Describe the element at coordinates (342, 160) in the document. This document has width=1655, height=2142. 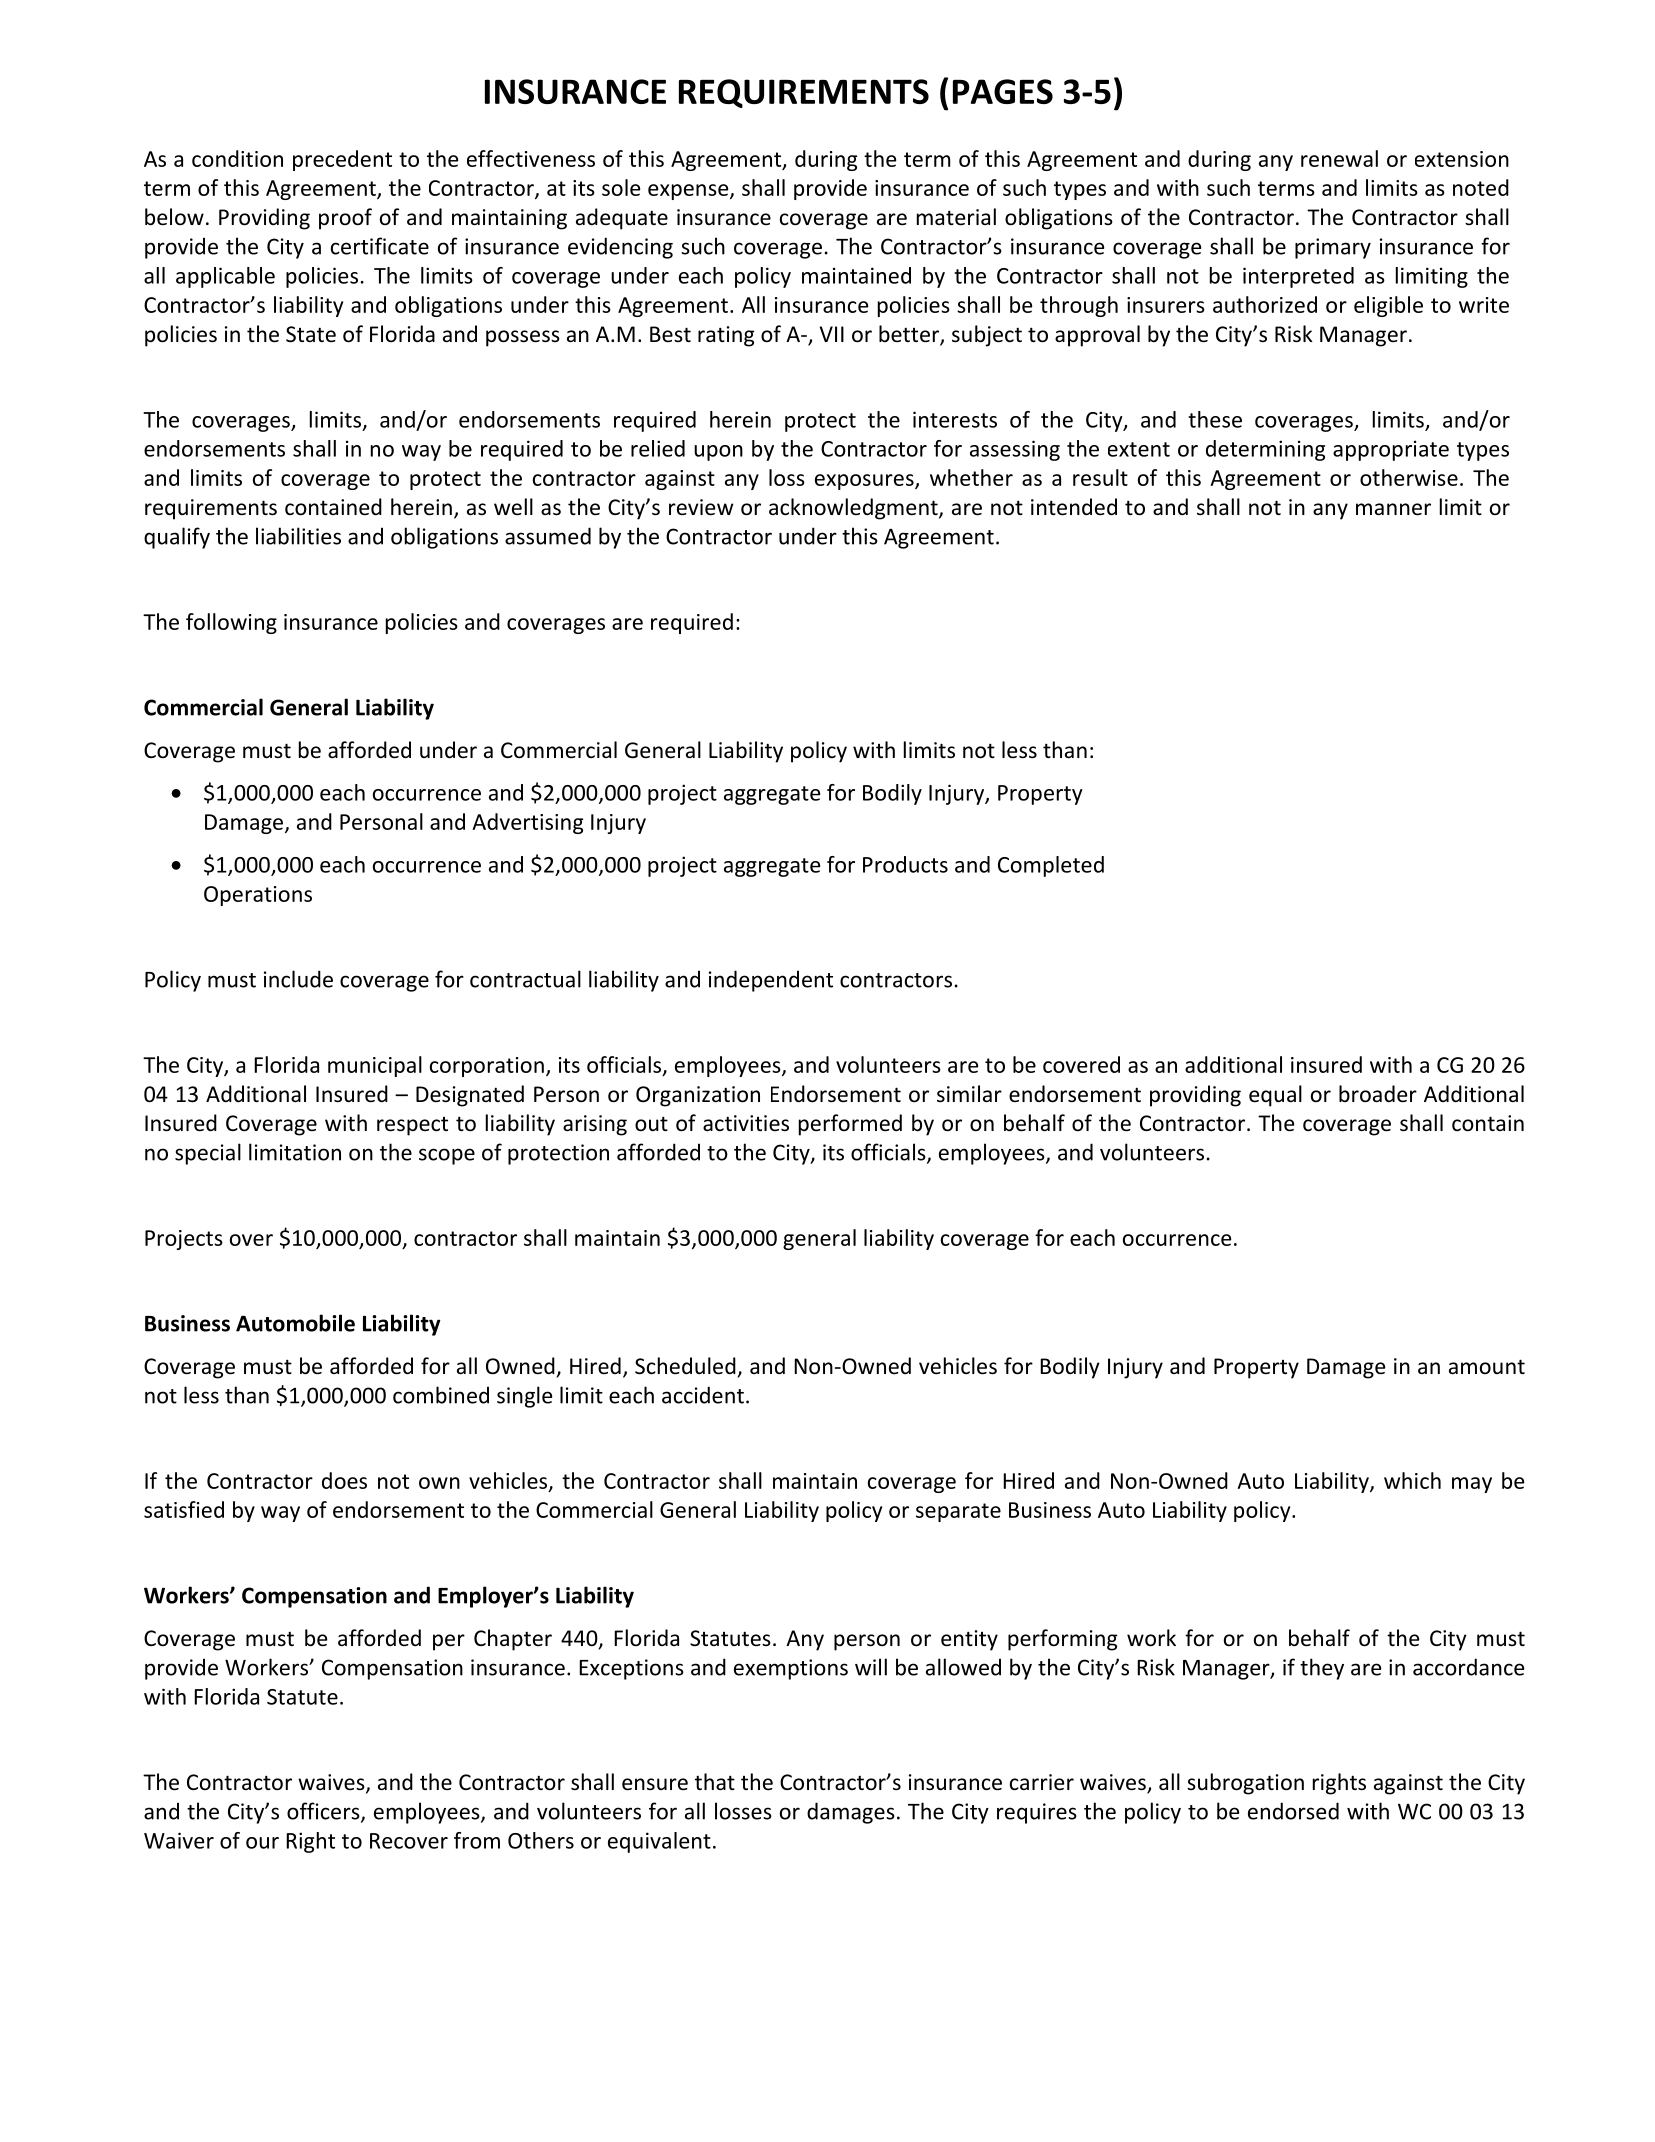
I see `precedent` at that location.
